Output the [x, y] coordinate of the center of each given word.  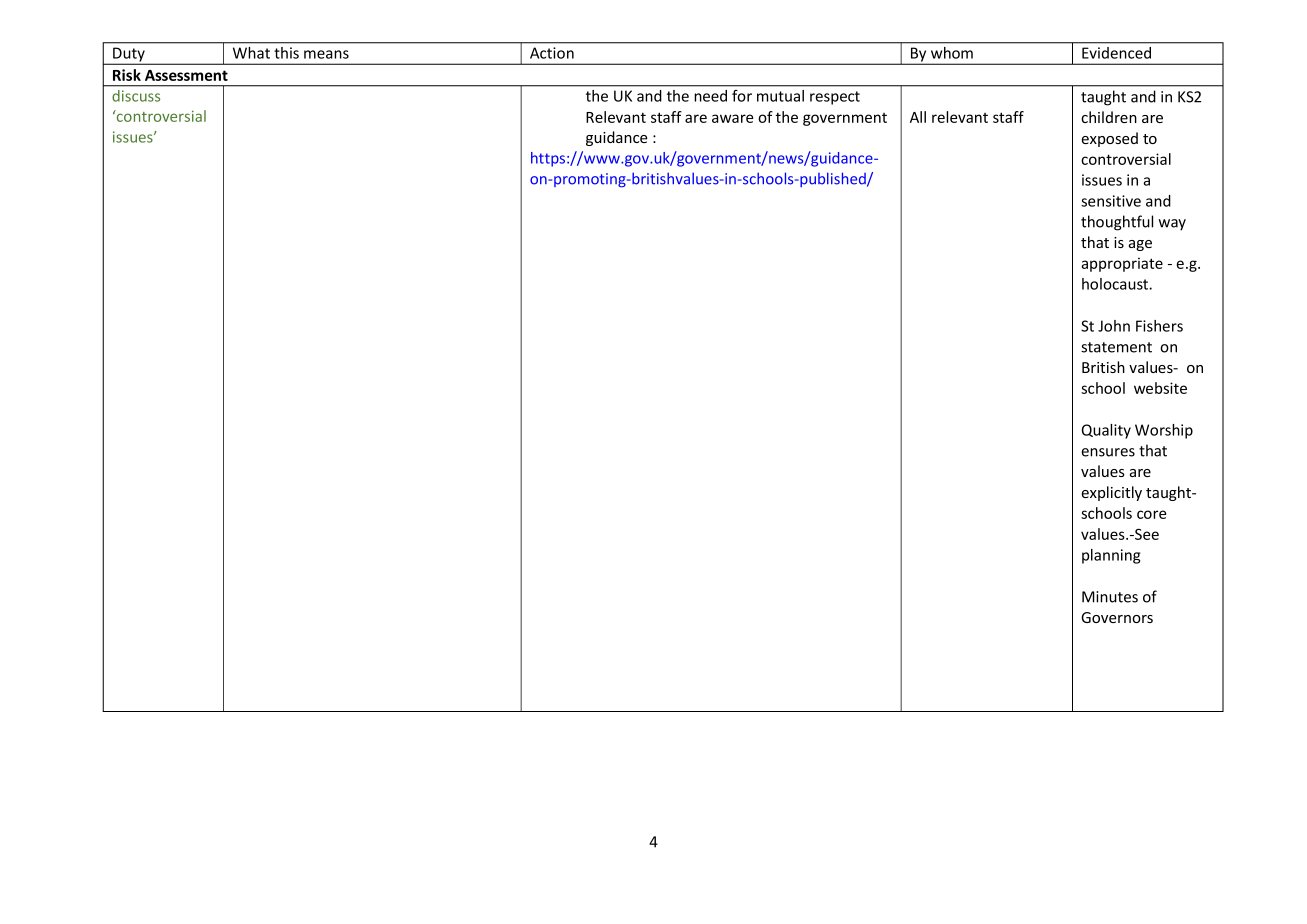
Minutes [1110, 597]
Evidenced [1116, 53]
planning [1111, 556]
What [251, 53]
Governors [1117, 617]
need [710, 96]
